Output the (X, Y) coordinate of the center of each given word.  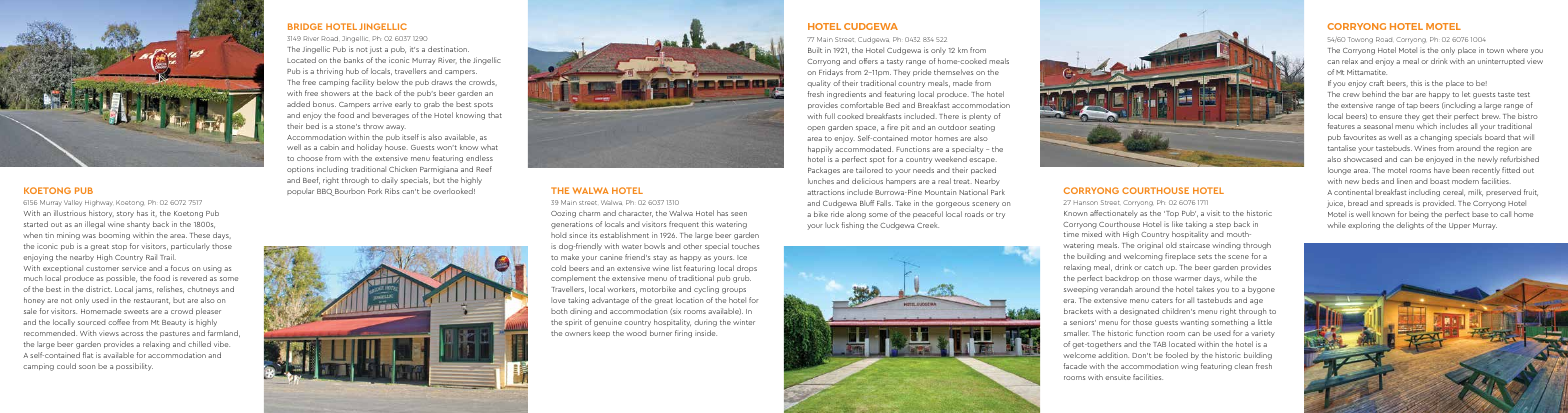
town (1495, 50)
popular (300, 191)
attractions (825, 192)
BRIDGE (305, 26)
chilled (199, 344)
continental (1353, 192)
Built (815, 50)
